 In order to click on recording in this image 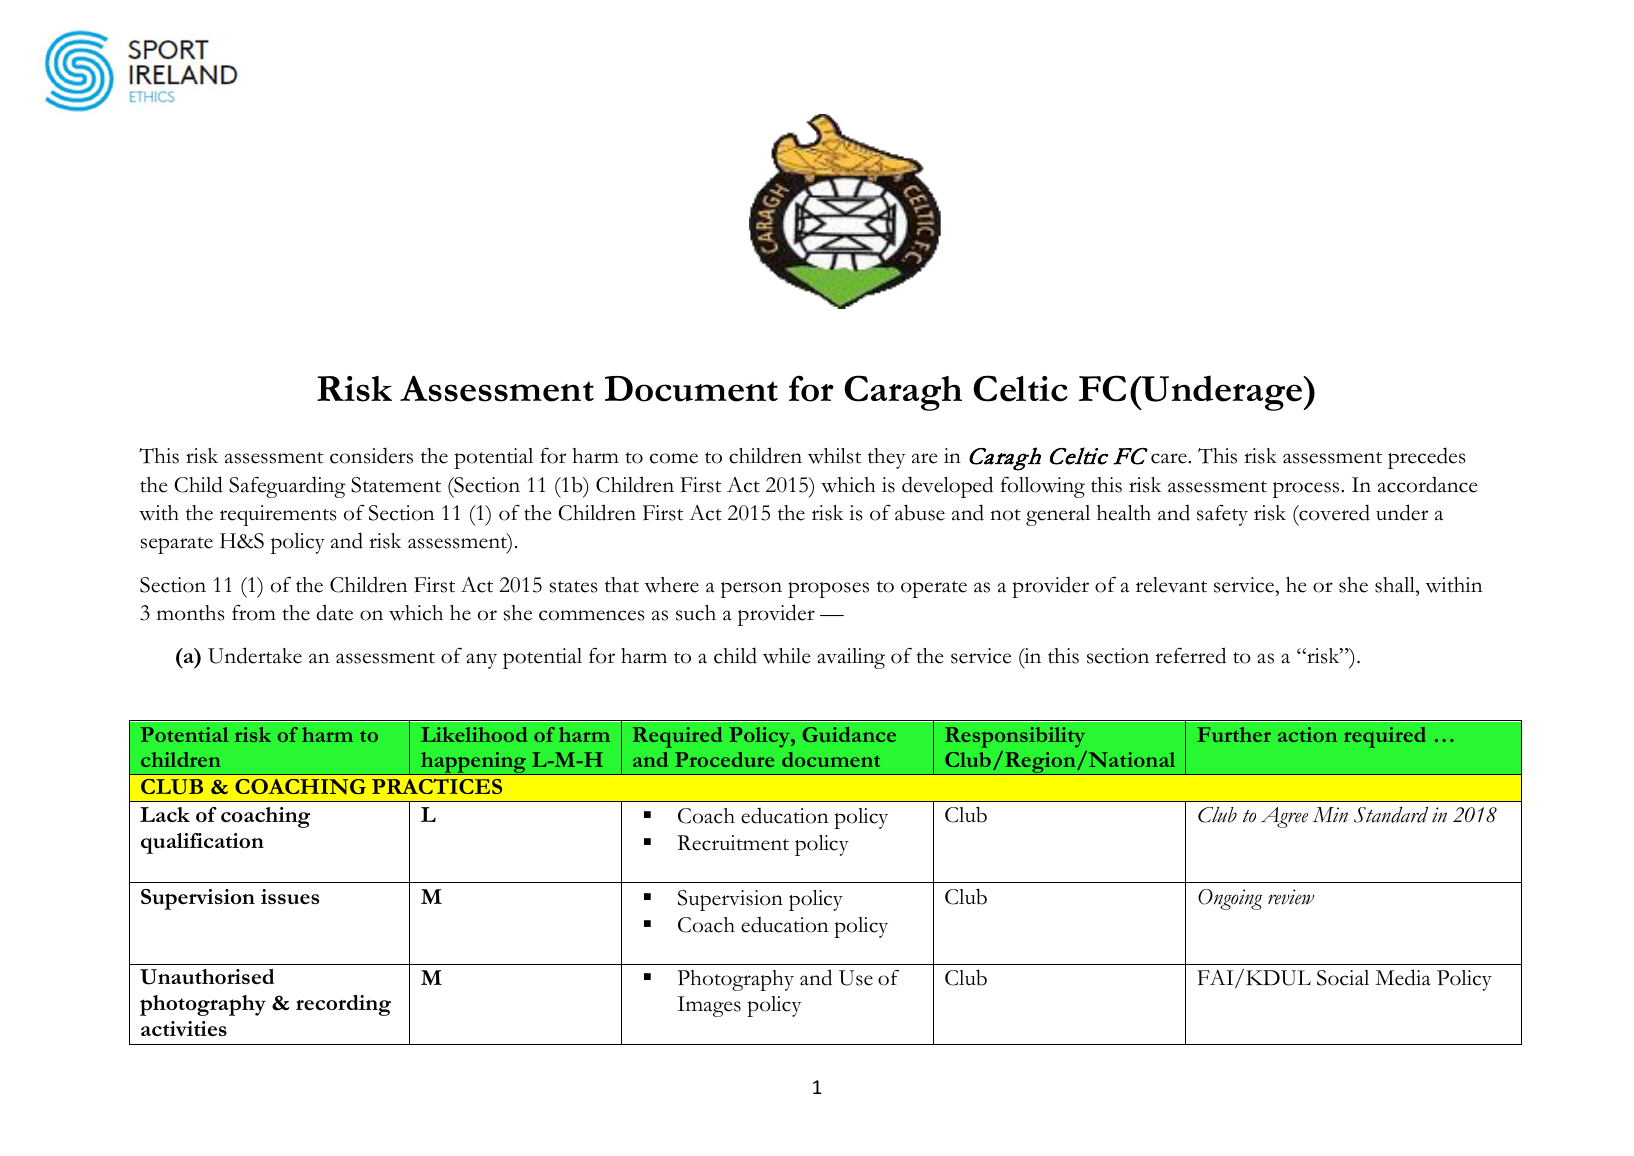, I will do `click(343, 1005)`.
